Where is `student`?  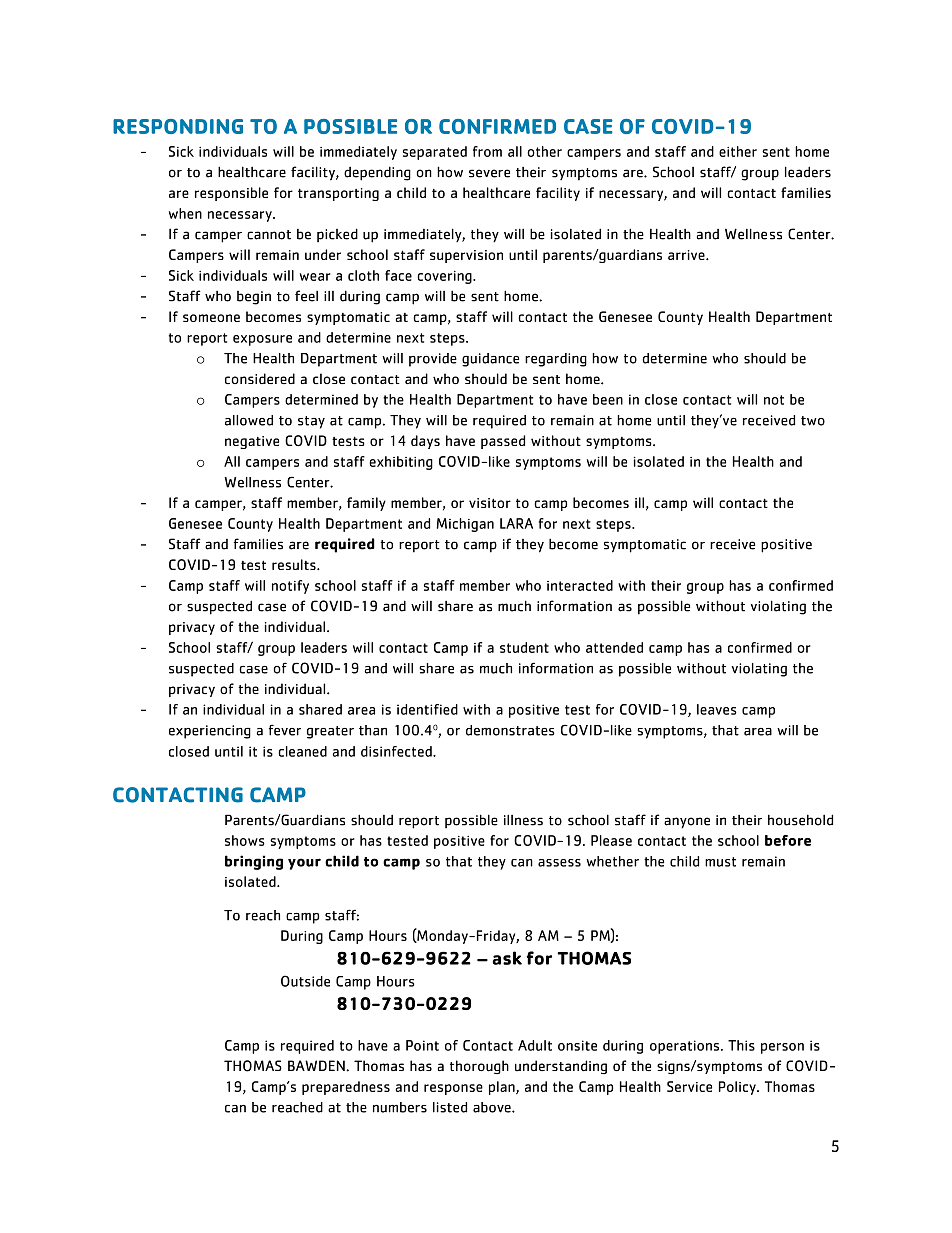
student is located at coordinates (524, 647).
